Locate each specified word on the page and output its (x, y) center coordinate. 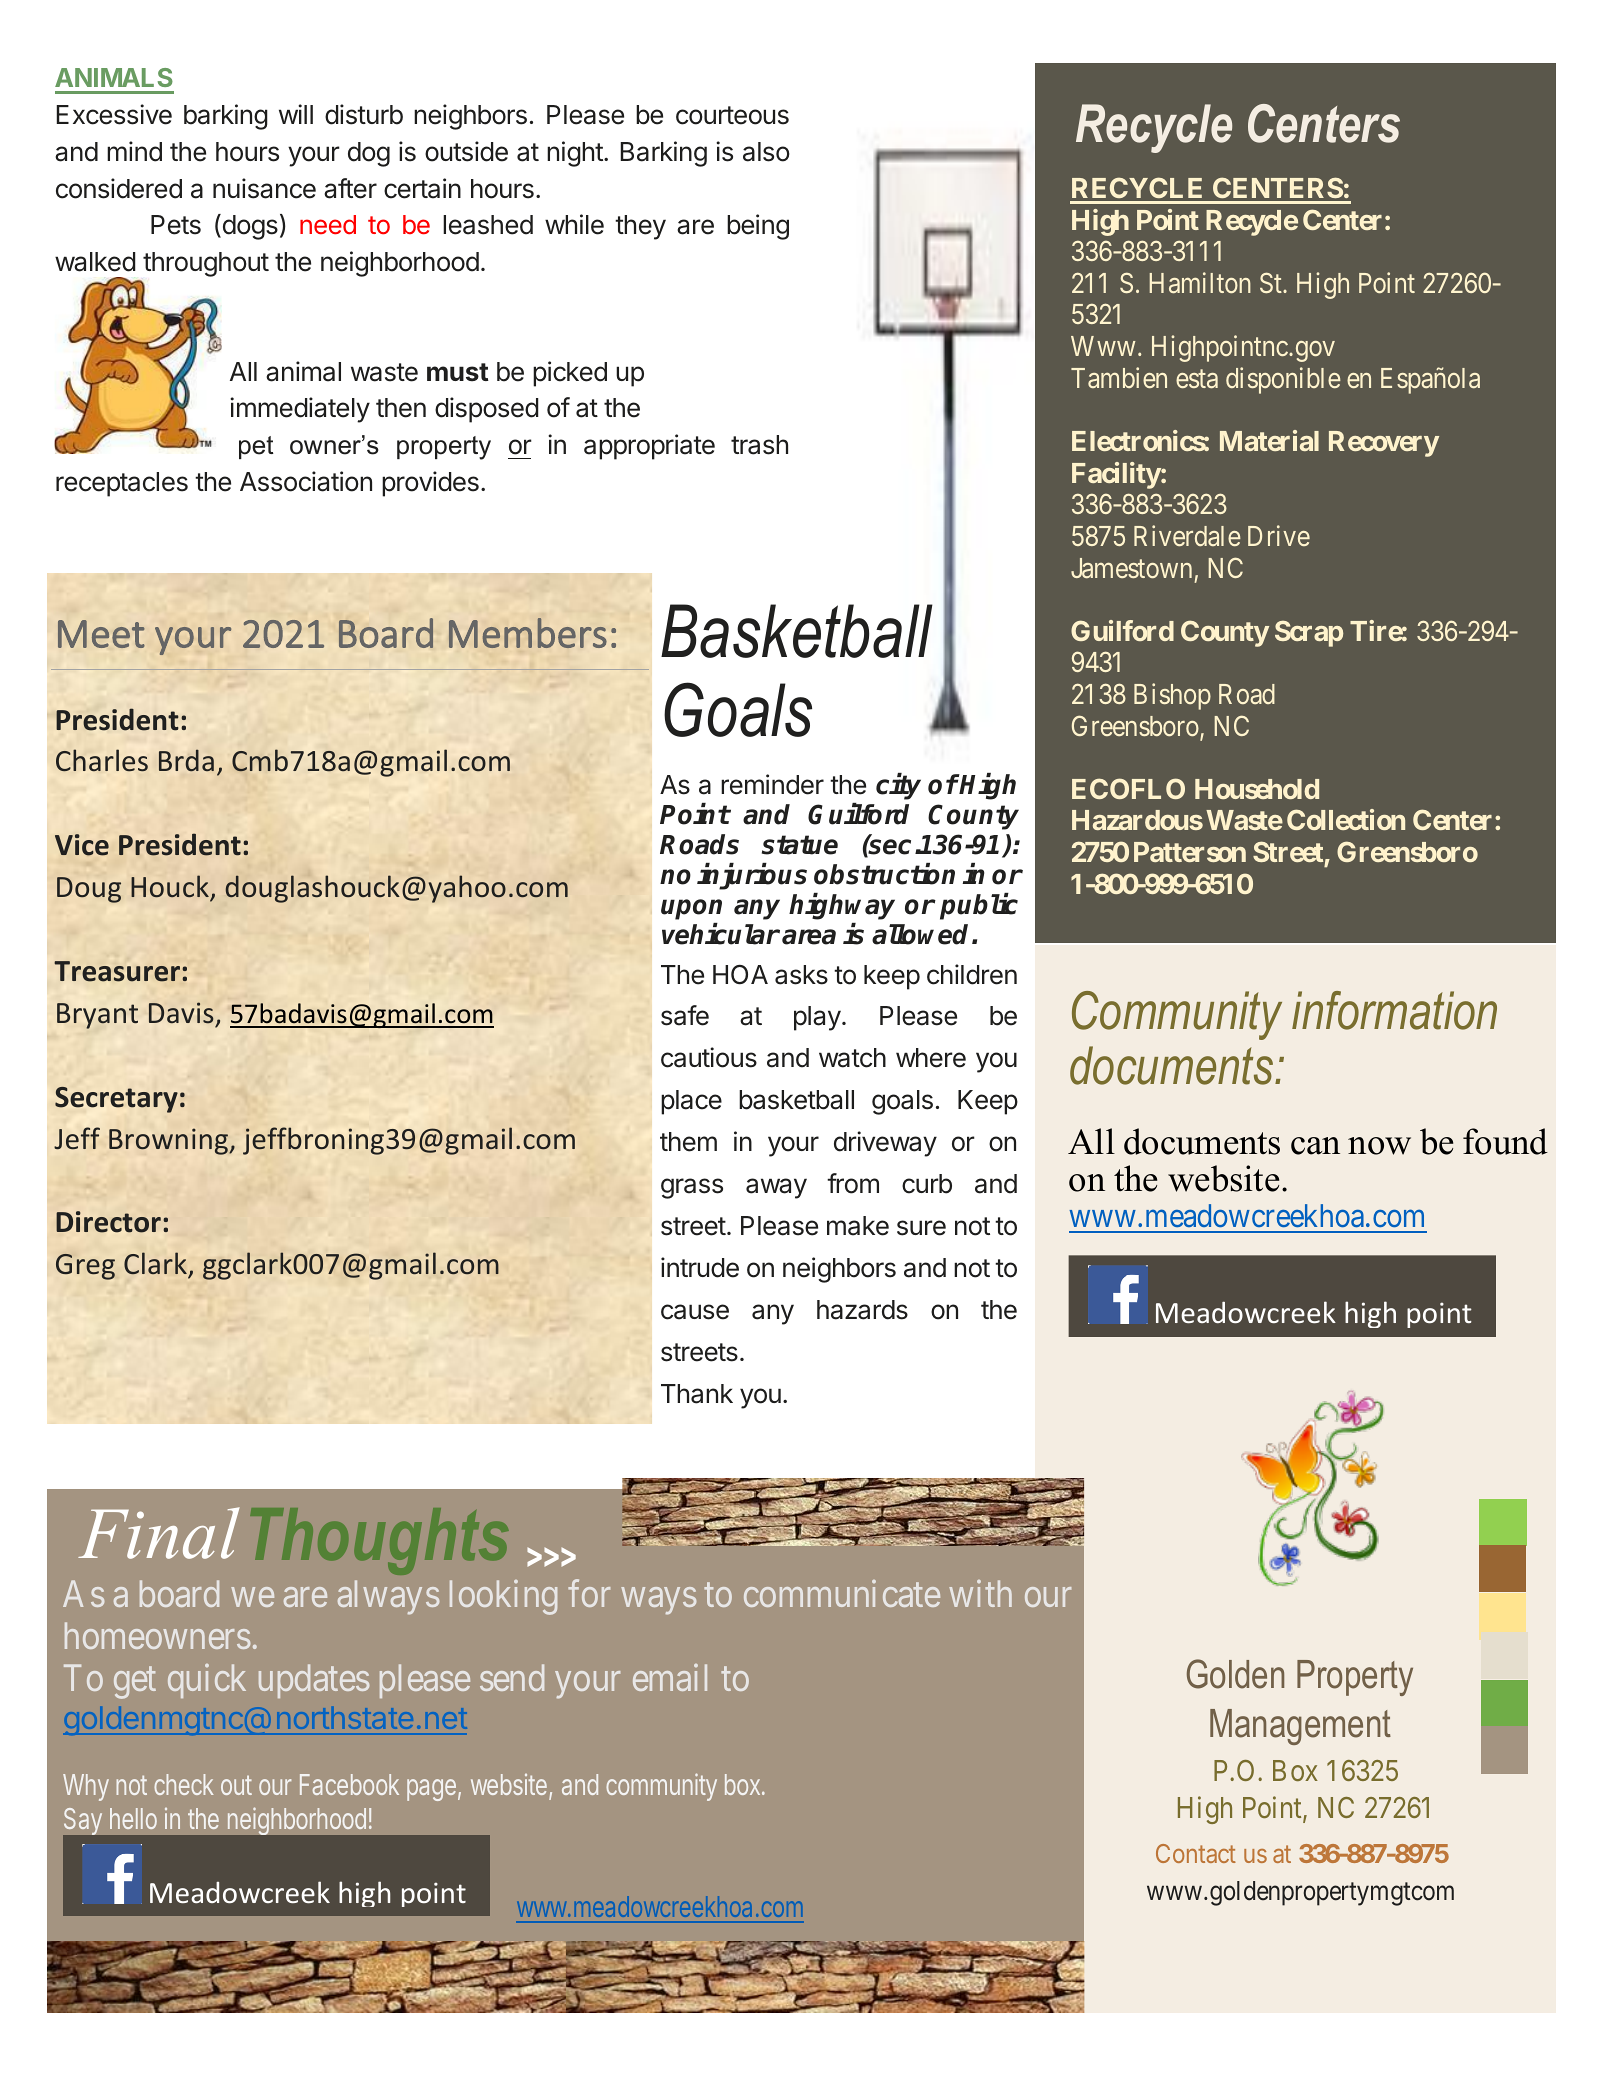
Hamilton (1200, 282)
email (670, 1677)
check (183, 1784)
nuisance (264, 188)
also (766, 152)
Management (1300, 1727)
